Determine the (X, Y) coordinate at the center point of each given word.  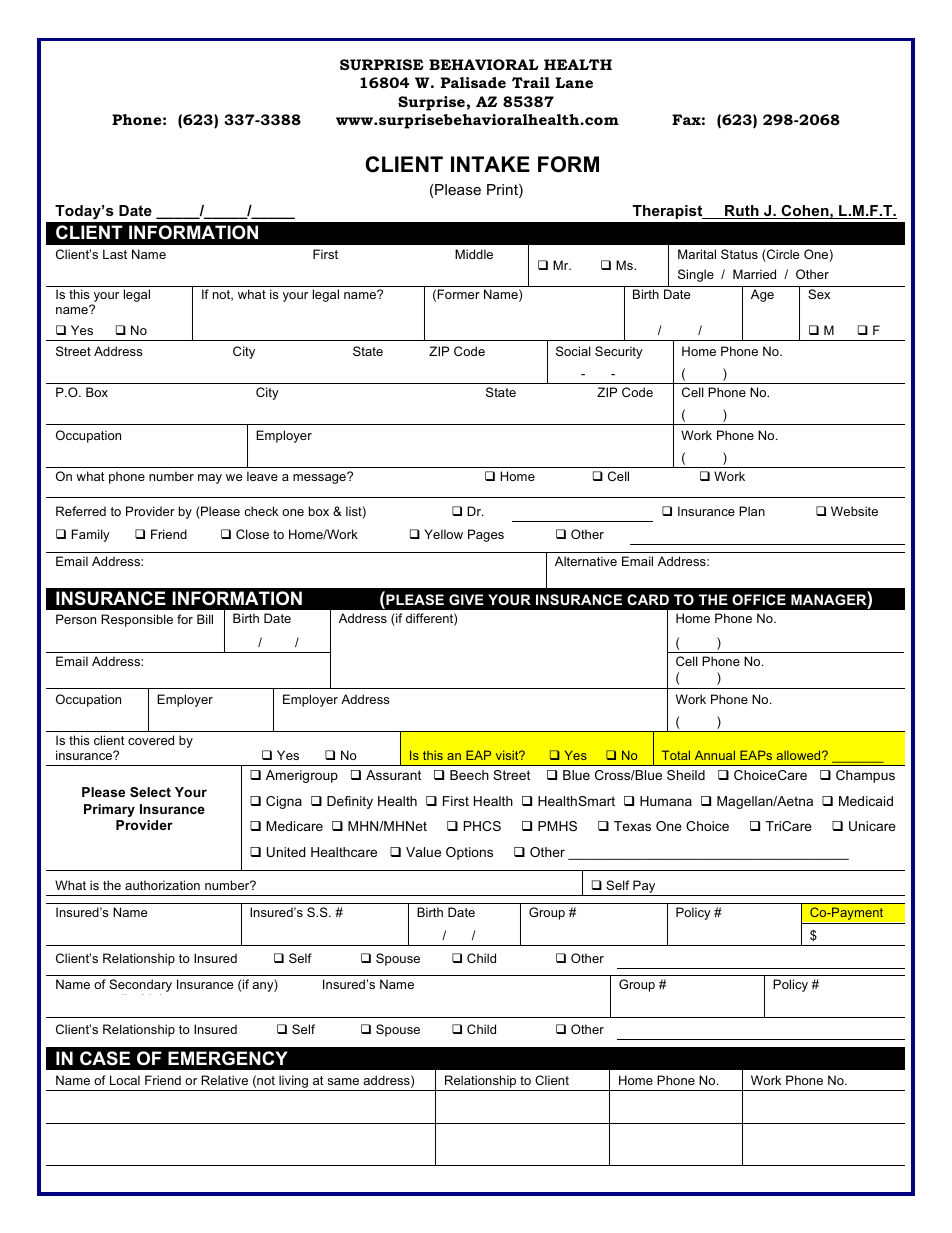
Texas (632, 826)
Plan (752, 511)
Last (115, 254)
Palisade (473, 82)
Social (573, 351)
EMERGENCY (228, 1058)
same (343, 1081)
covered (151, 740)
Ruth (742, 212)
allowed (800, 755)
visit (508, 755)
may (210, 479)
